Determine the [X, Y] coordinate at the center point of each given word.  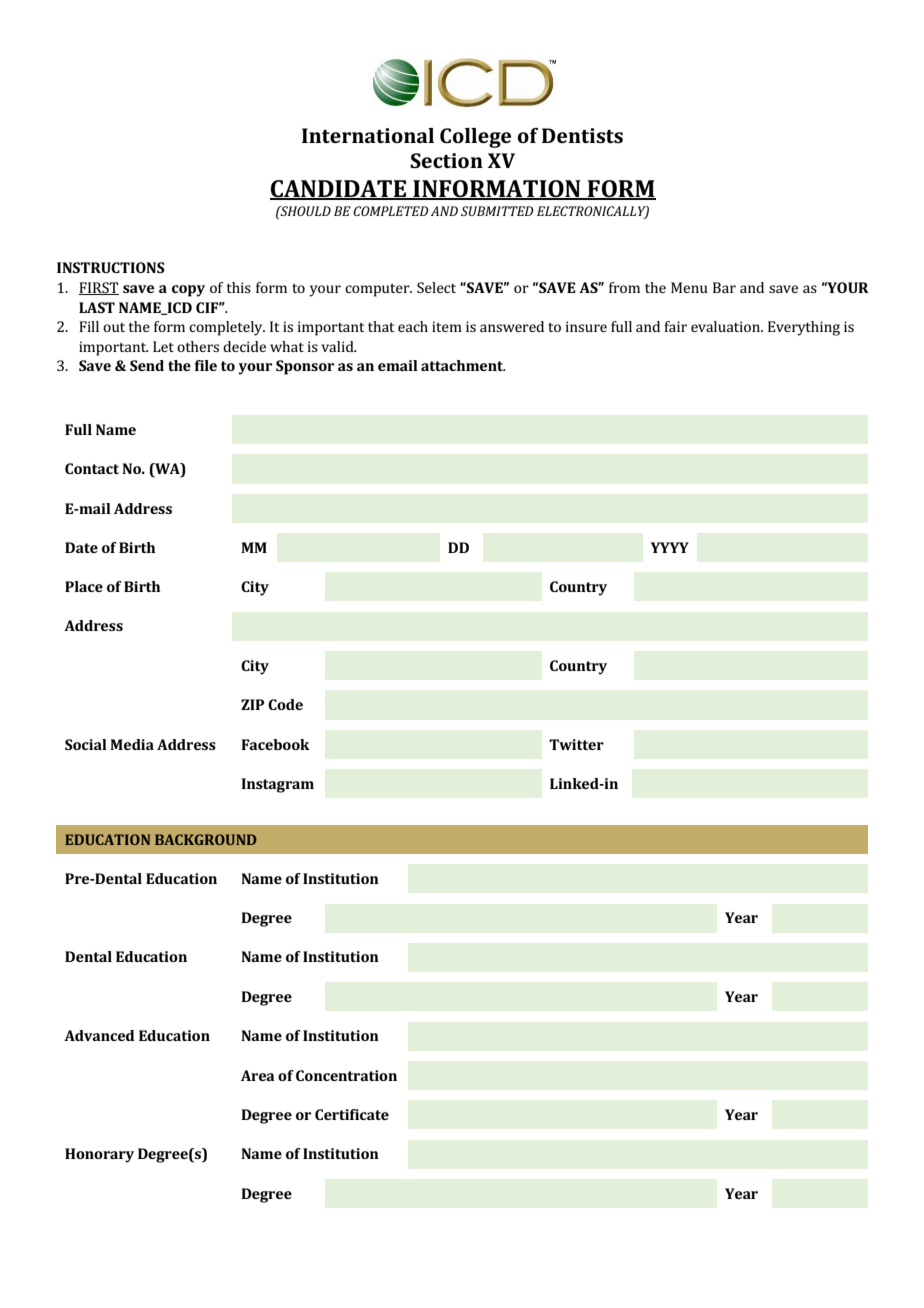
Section [446, 160]
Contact [92, 468]
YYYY [670, 547]
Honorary [99, 1155]
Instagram [277, 785]
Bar [724, 287]
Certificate [352, 1114]
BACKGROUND [205, 839]
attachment [463, 365]
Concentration [346, 1075]
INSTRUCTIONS [111, 267]
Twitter [576, 744]
